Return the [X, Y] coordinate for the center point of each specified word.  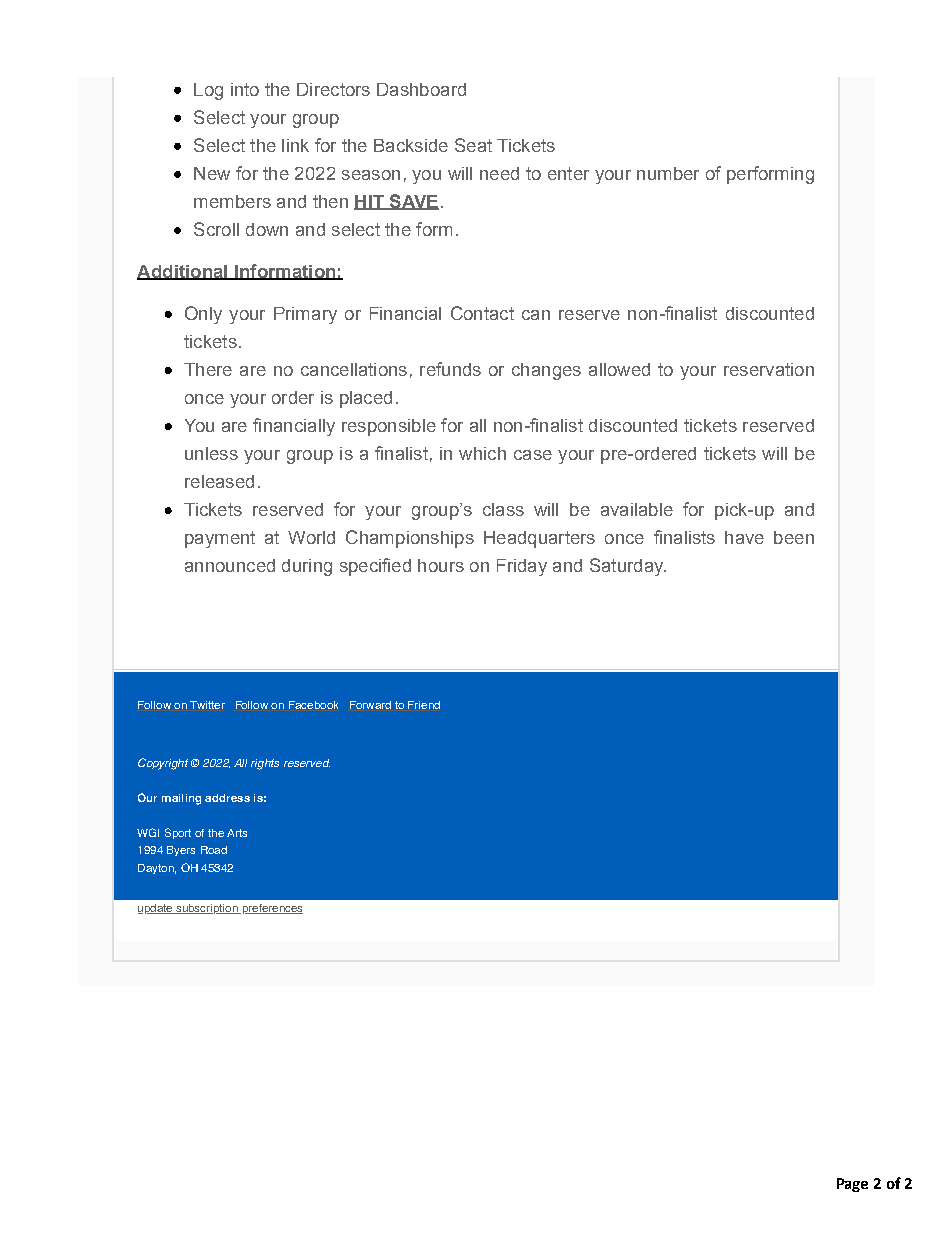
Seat [473, 145]
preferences [271, 909]
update [156, 909]
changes [546, 371]
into [245, 89]
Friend [424, 705]
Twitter [207, 705]
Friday [522, 567]
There [208, 369]
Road [214, 850]
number [668, 173]
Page [852, 1185]
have [744, 537]
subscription [207, 909]
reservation [769, 369]
